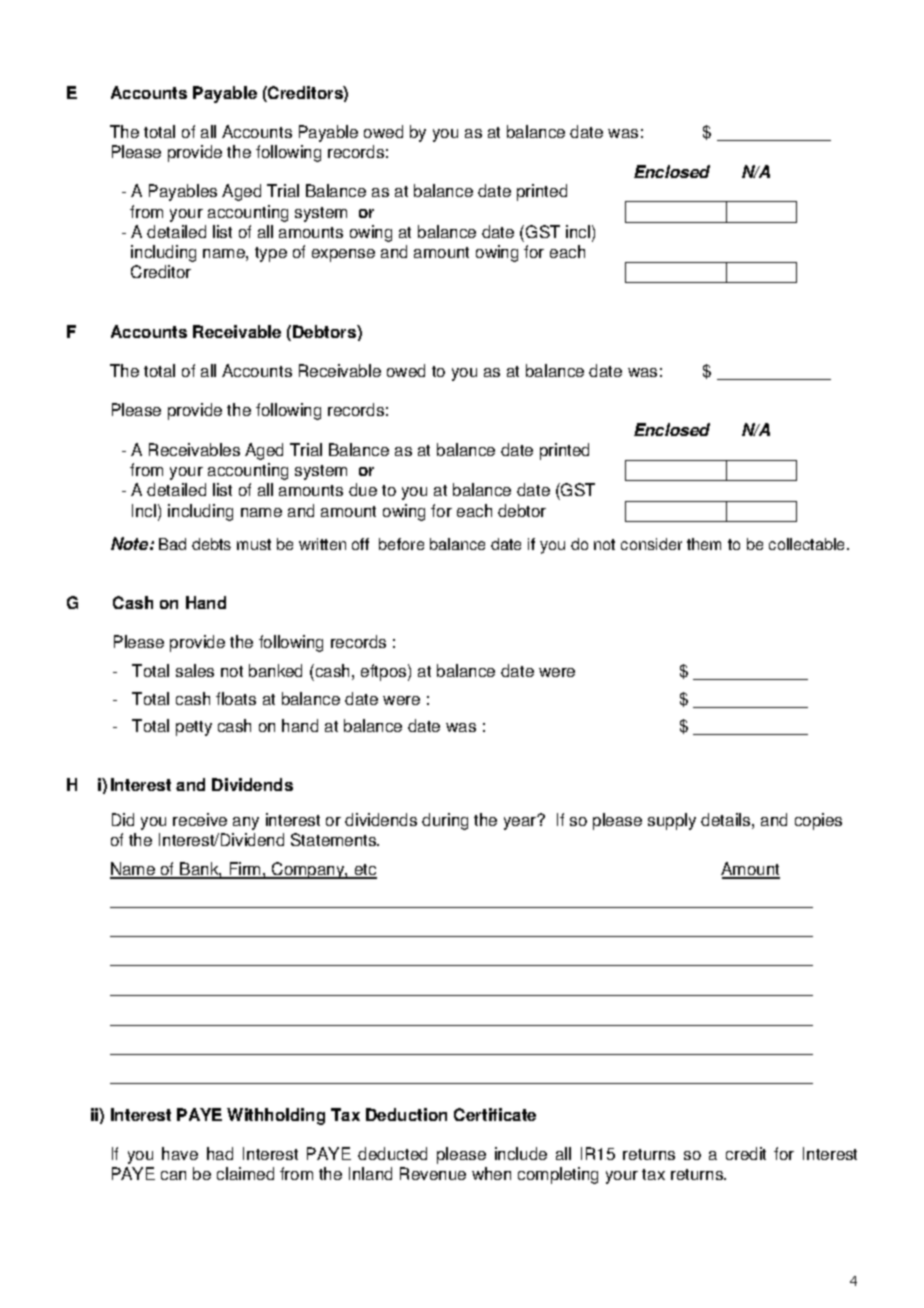 This screenshot has height=1308, width=924. I want to click on before, so click(401, 544).
